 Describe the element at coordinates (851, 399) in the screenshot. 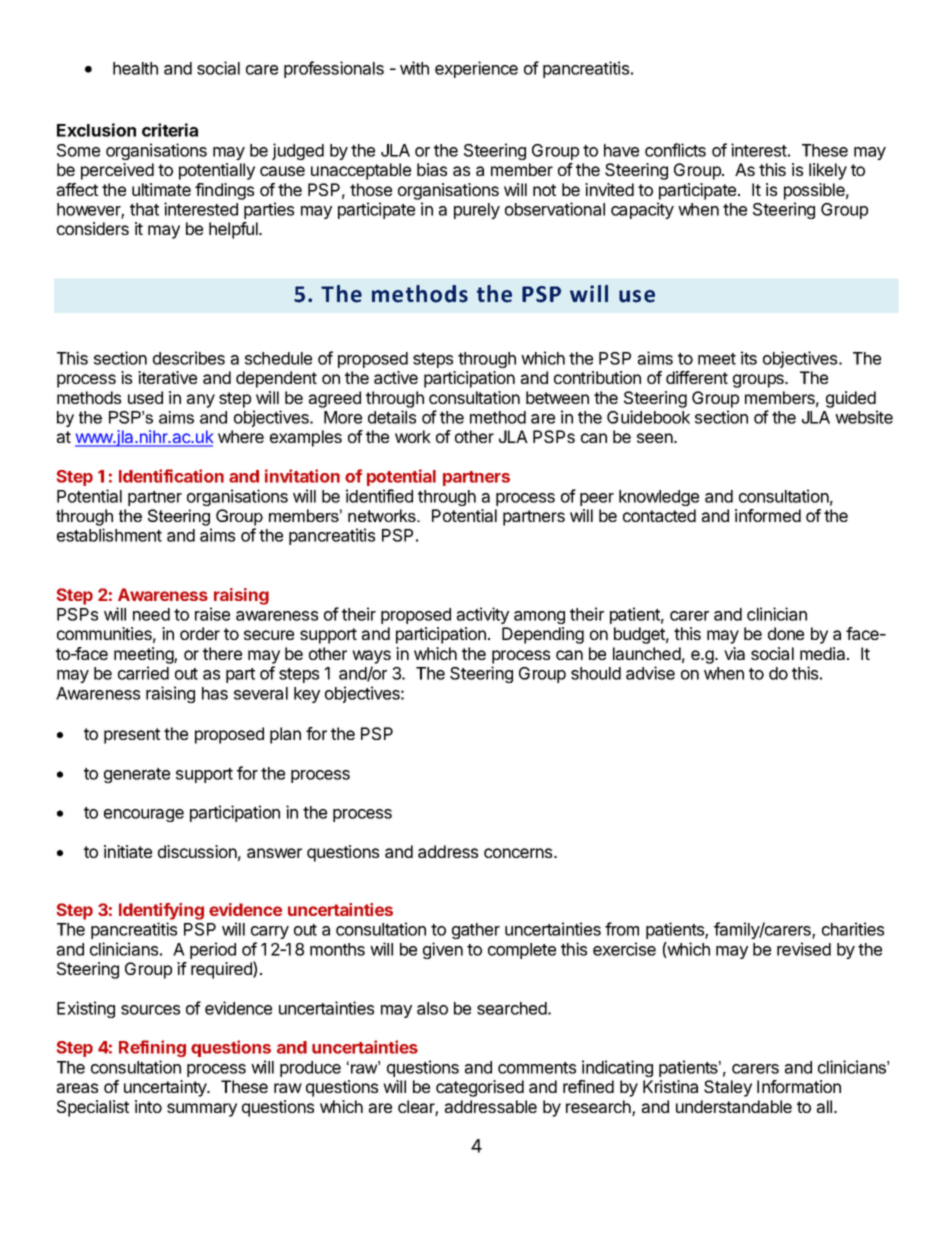

I see `guided` at that location.
